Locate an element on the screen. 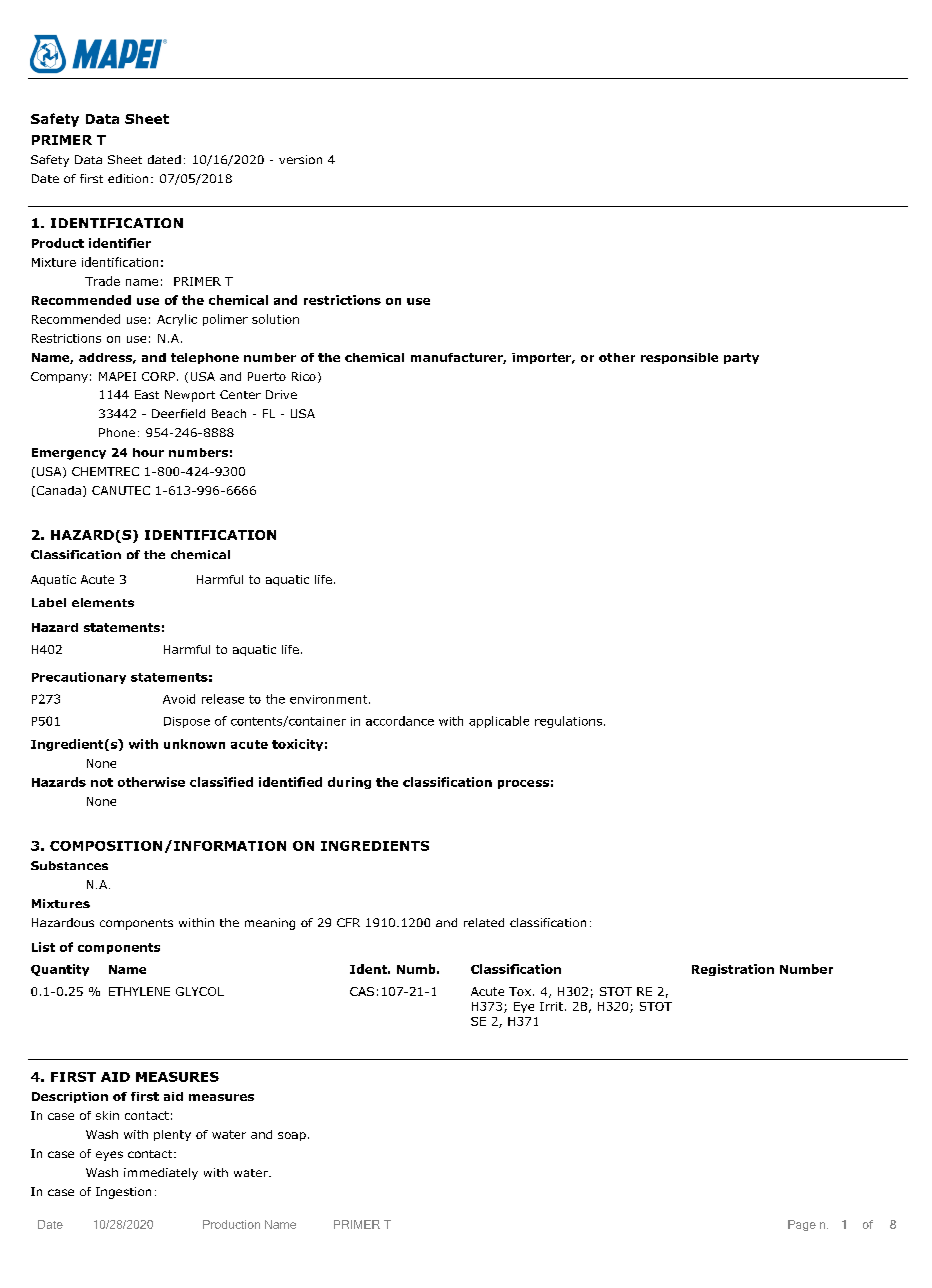 This screenshot has height=1288, width=932. Ingestion is located at coordinates (123, 1193).
